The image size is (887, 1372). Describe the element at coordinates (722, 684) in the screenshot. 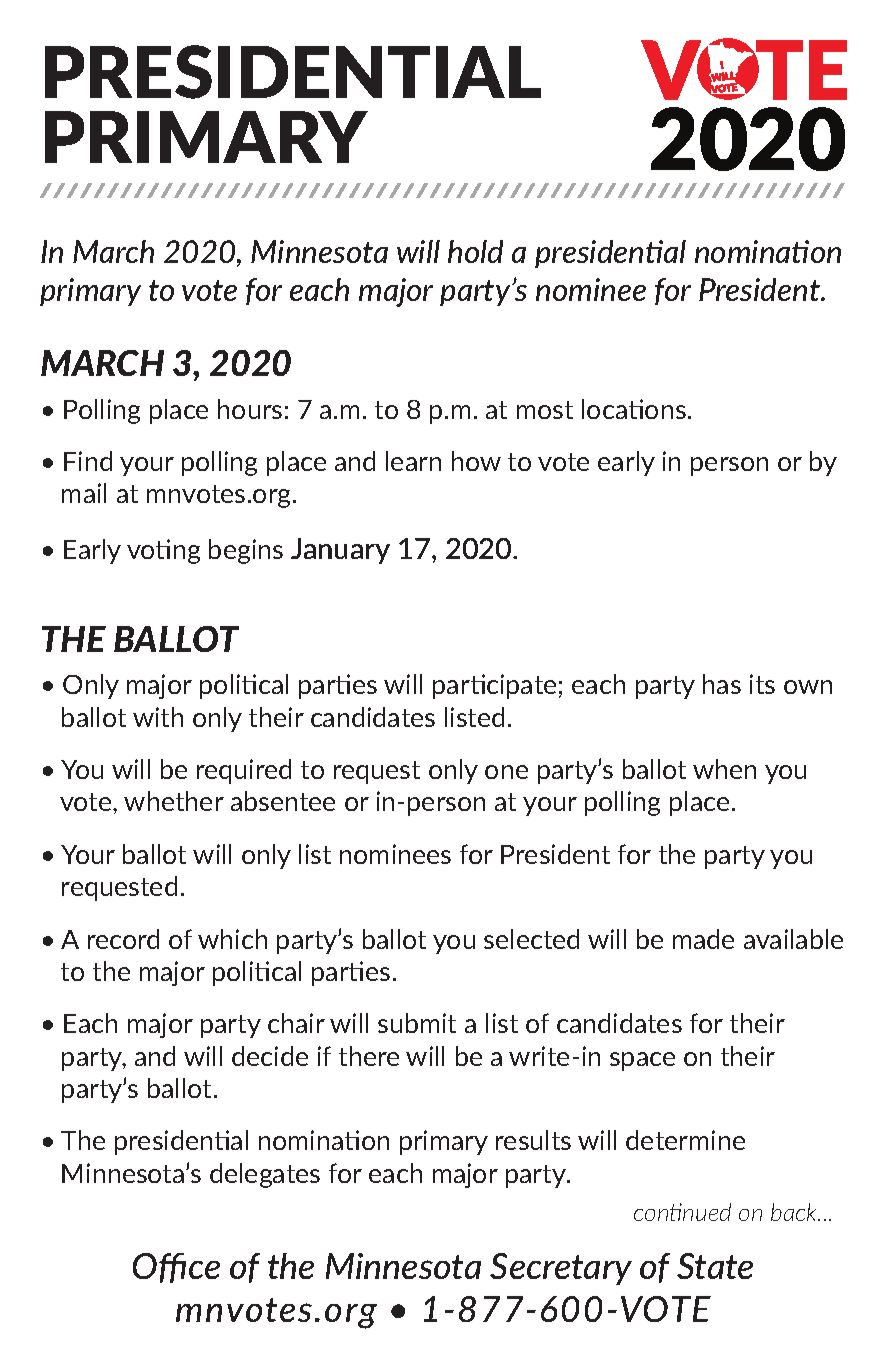

I see `has` at that location.
